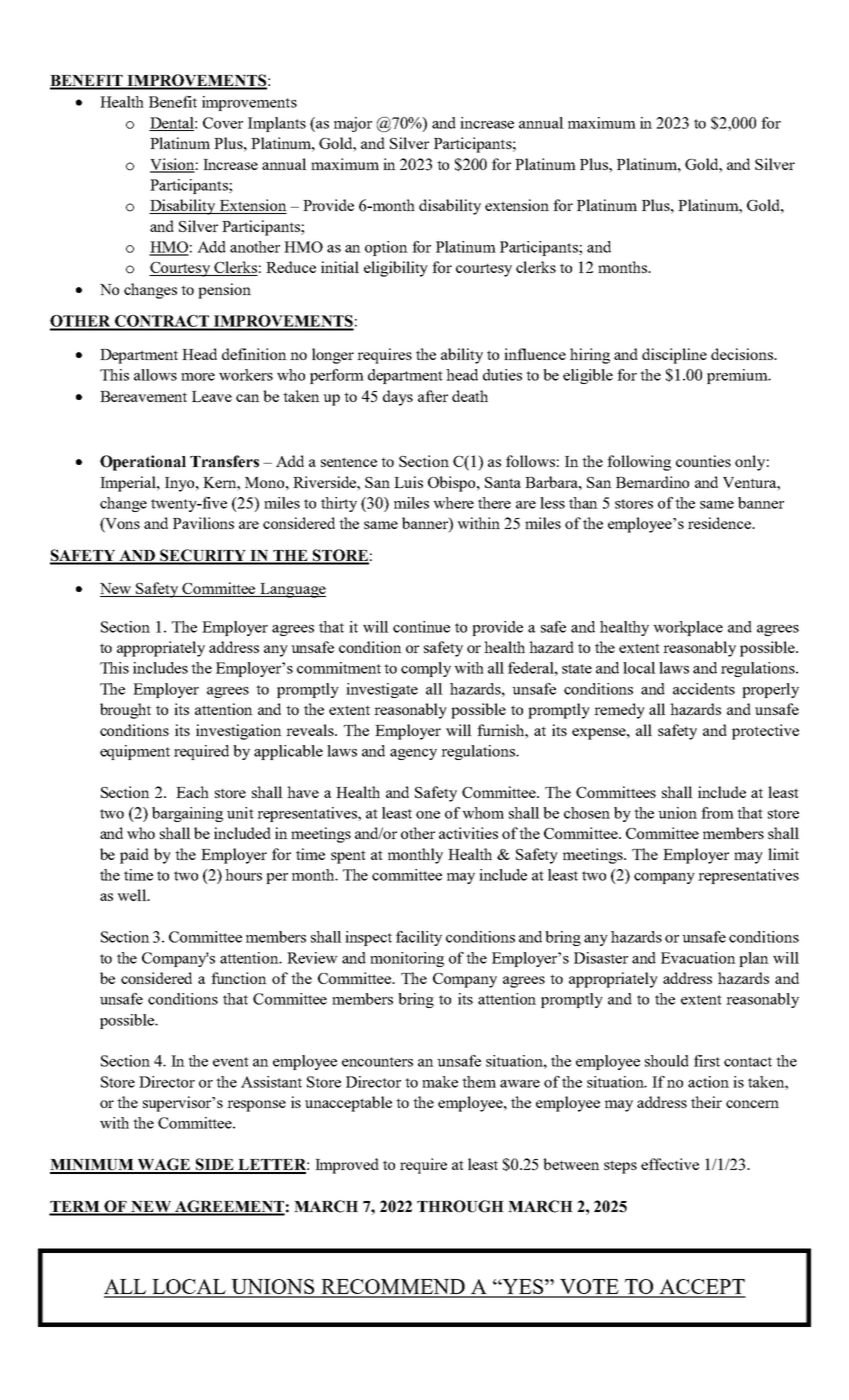  What do you see at coordinates (353, 124) in the page?
I see `major` at bounding box center [353, 124].
